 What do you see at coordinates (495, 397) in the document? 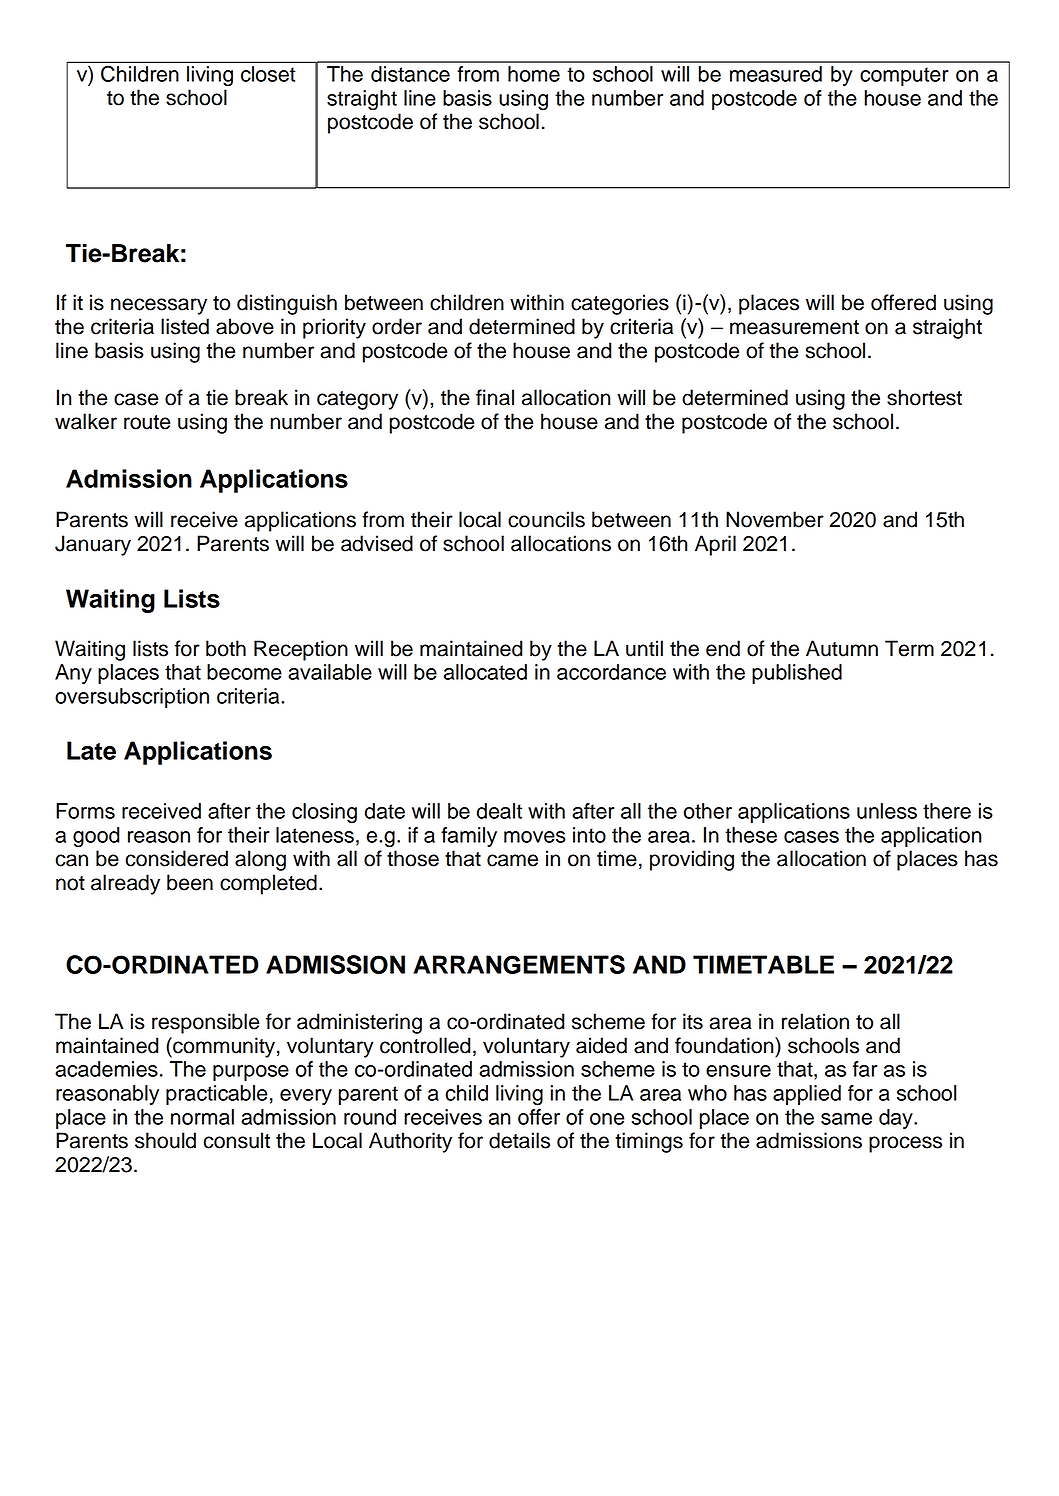
I see `final` at bounding box center [495, 397].
